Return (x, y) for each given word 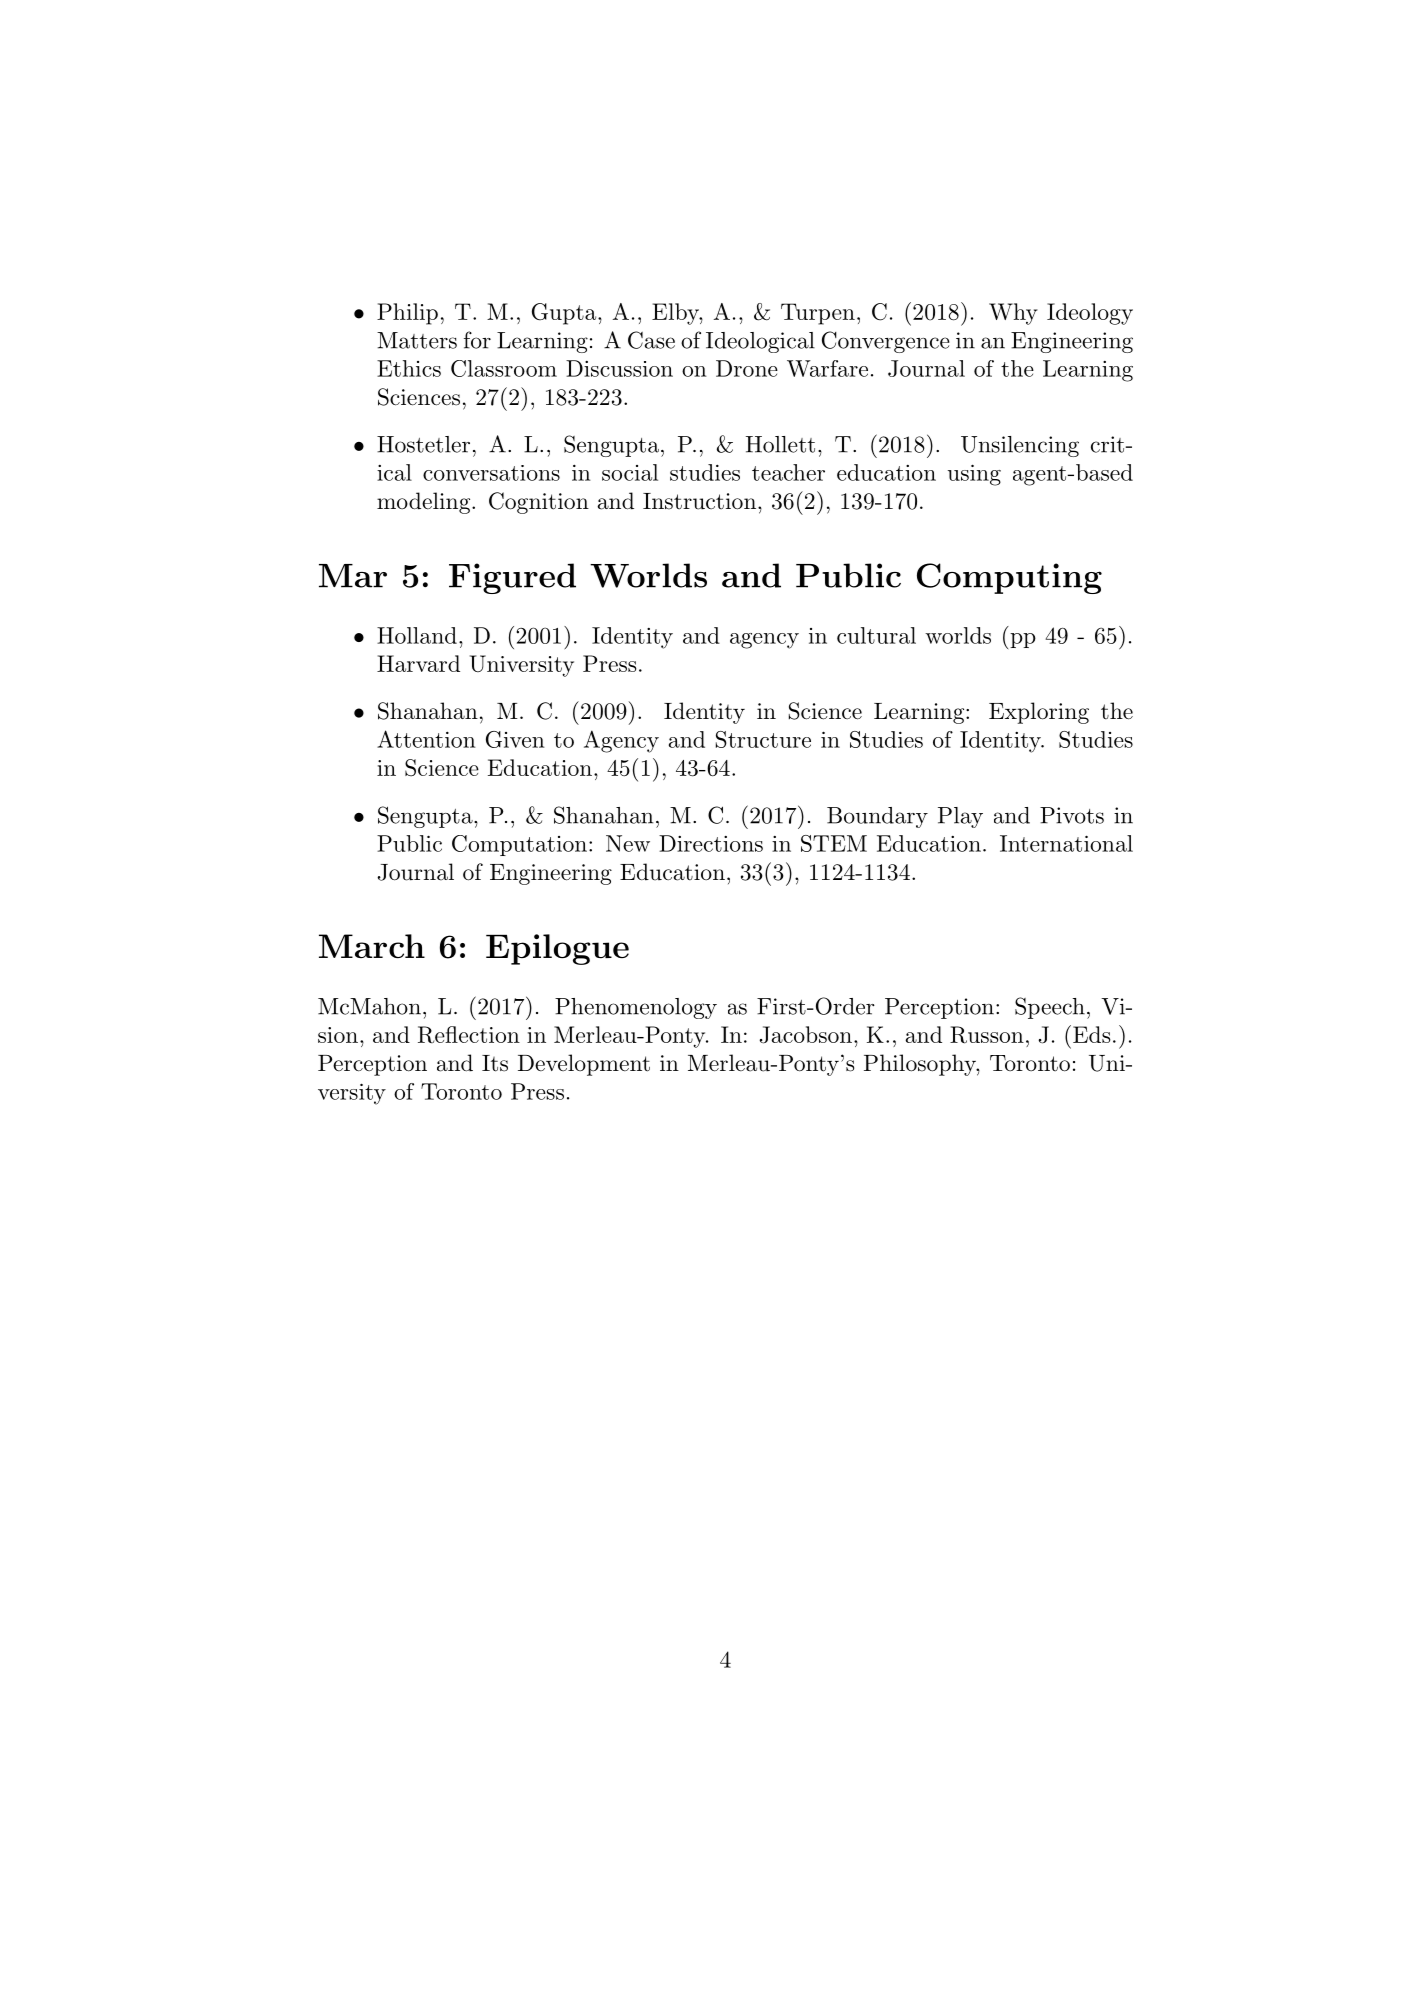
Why (1013, 314)
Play (960, 817)
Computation (519, 845)
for (477, 340)
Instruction (699, 501)
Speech (1050, 1008)
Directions (711, 843)
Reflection (469, 1035)
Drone (747, 368)
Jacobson (806, 1035)
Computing (1009, 578)
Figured (512, 578)
